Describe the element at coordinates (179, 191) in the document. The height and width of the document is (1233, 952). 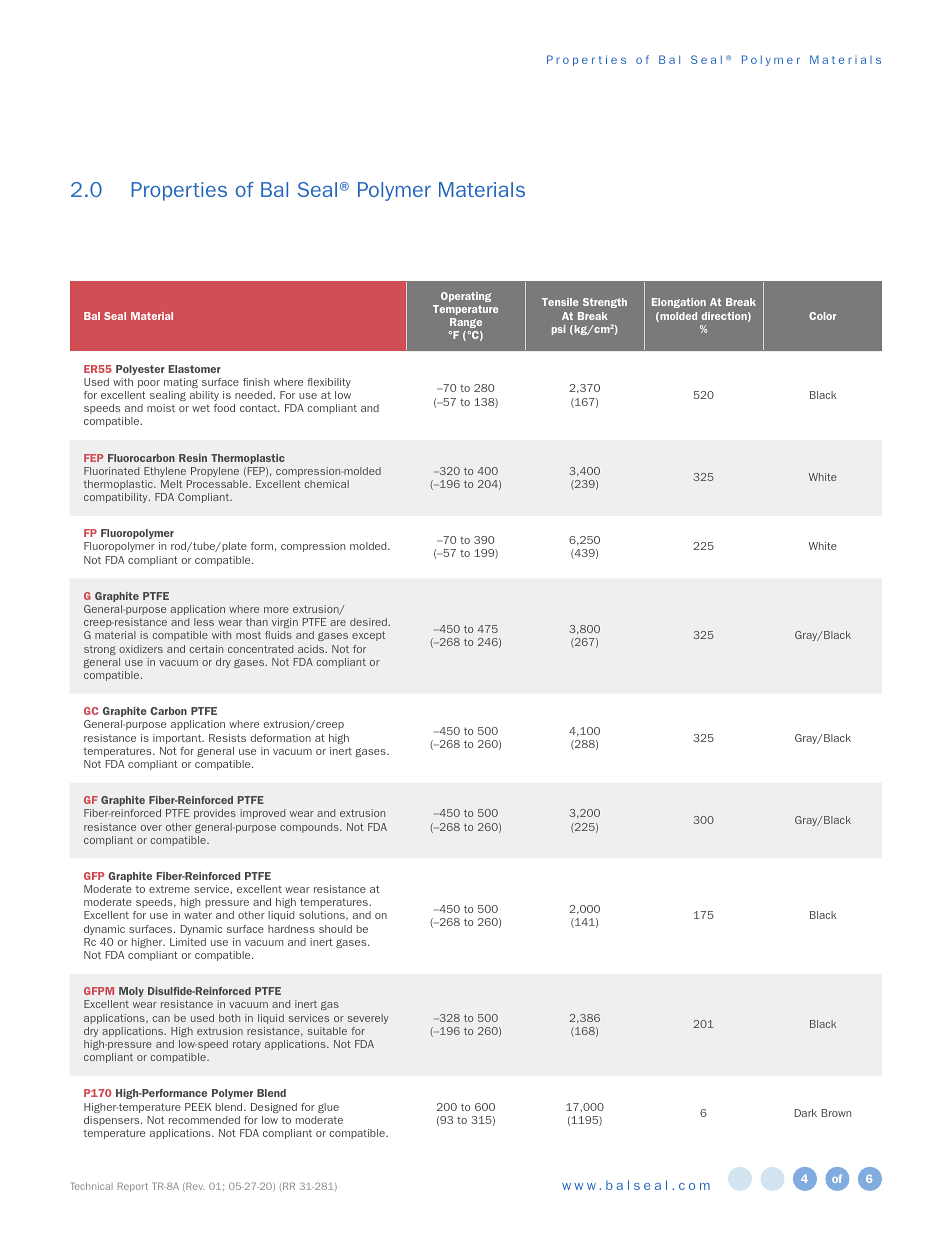
I see `Properties` at that location.
